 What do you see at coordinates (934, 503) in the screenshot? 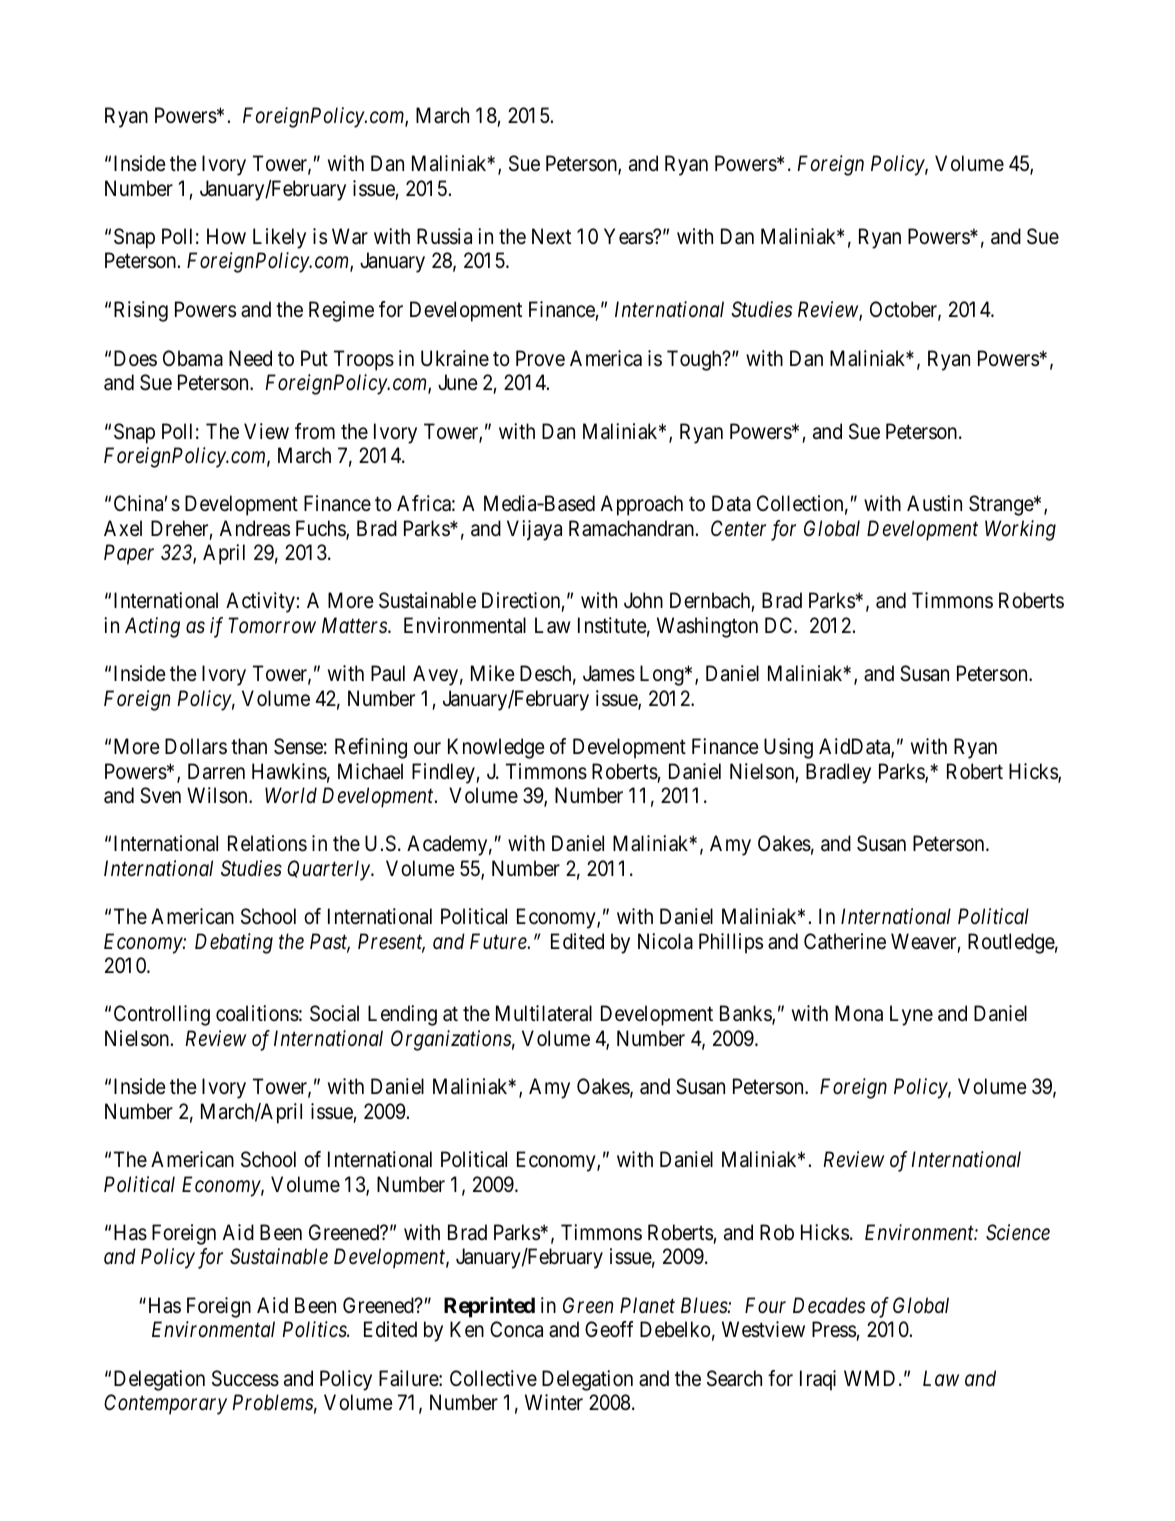
I see `Austin` at bounding box center [934, 503].
